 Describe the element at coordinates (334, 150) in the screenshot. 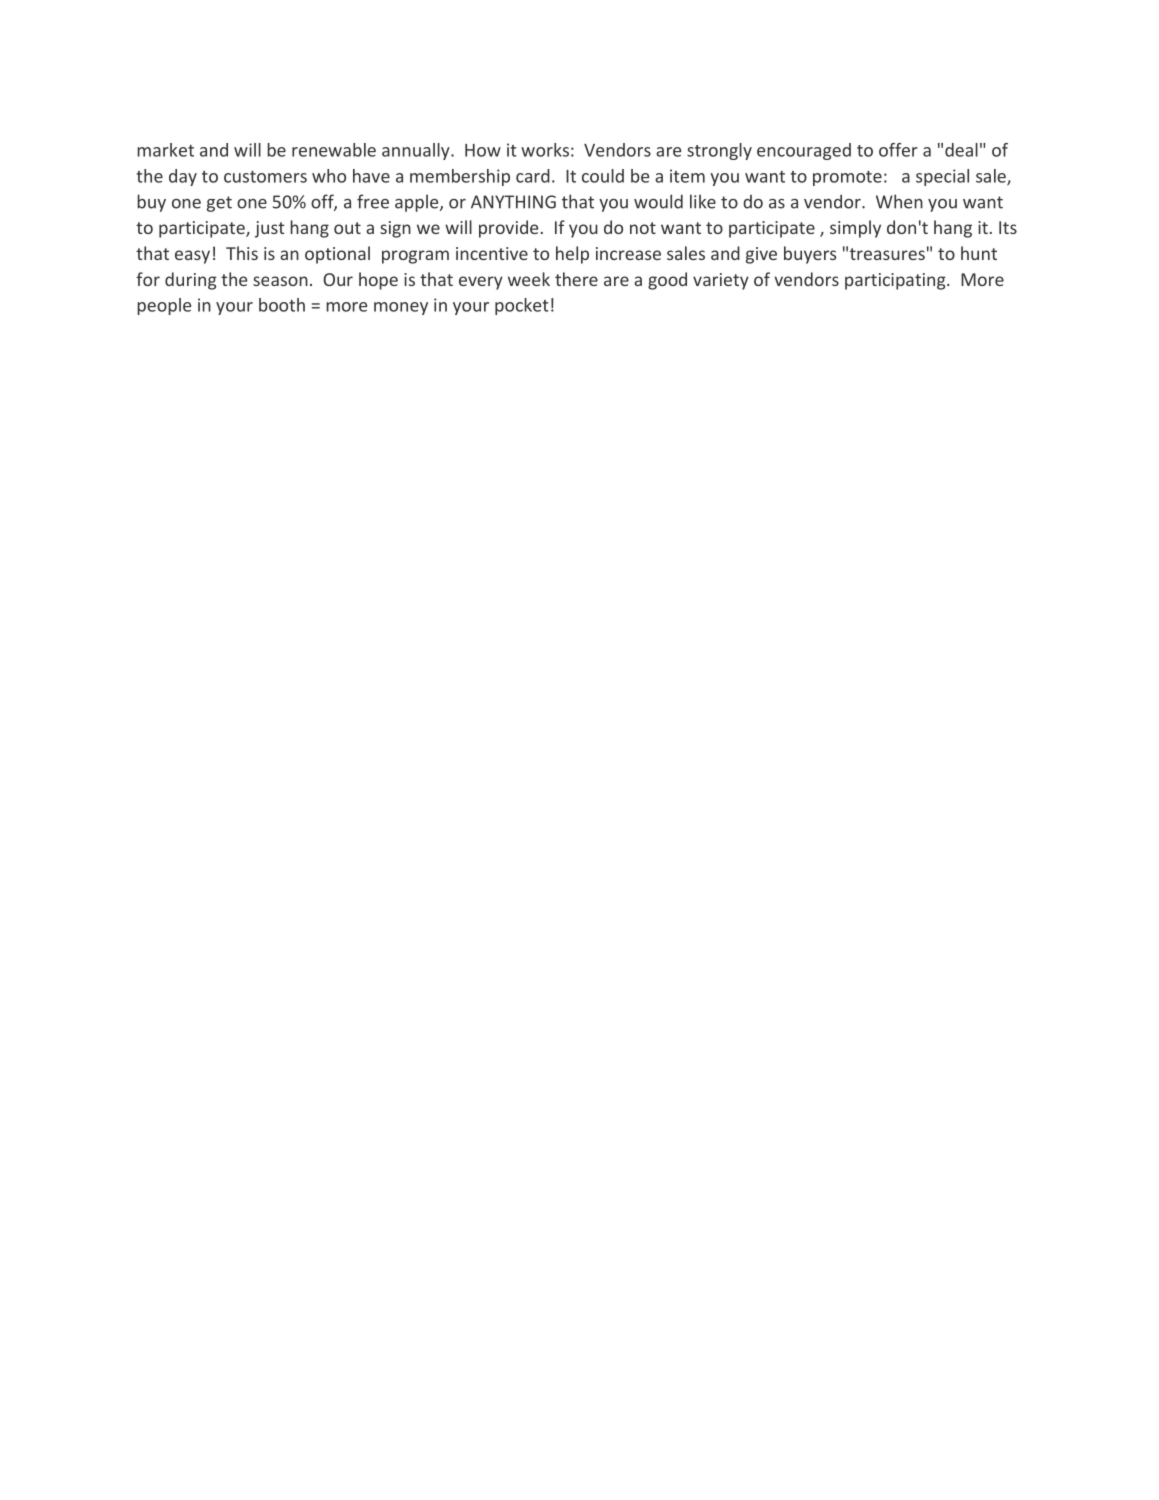

I see `renewable` at that location.
